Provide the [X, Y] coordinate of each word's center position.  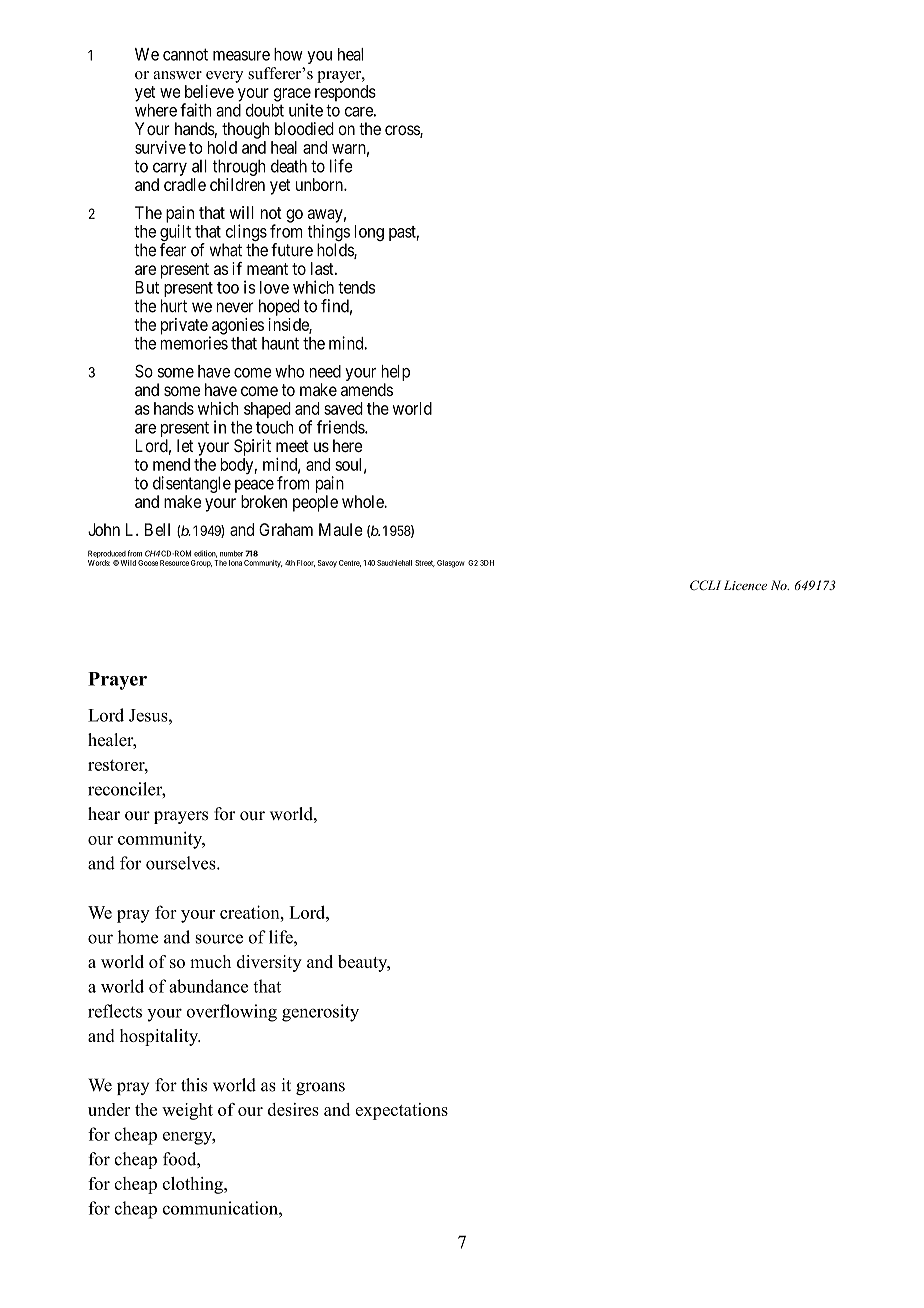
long [369, 233]
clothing [194, 1185]
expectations [402, 1111]
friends [341, 427]
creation [251, 912]
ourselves [182, 863]
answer [177, 75]
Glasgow [451, 564]
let [185, 445]
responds [345, 93]
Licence [745, 585]
